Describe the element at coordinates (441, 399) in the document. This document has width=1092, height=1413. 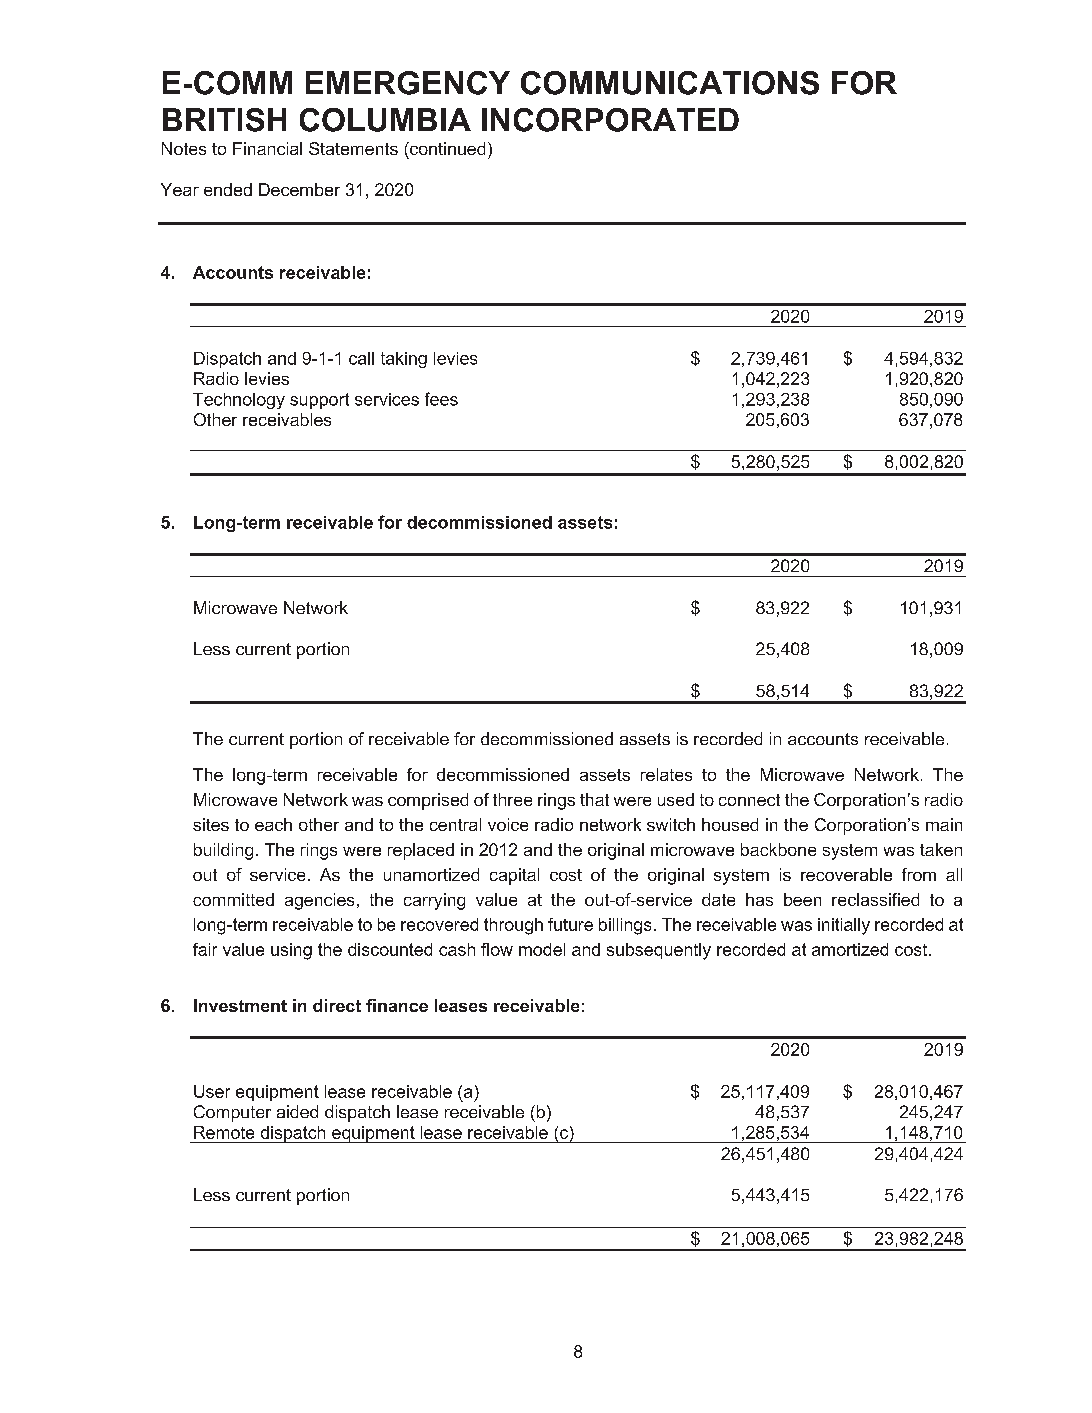
I see `fees` at that location.
